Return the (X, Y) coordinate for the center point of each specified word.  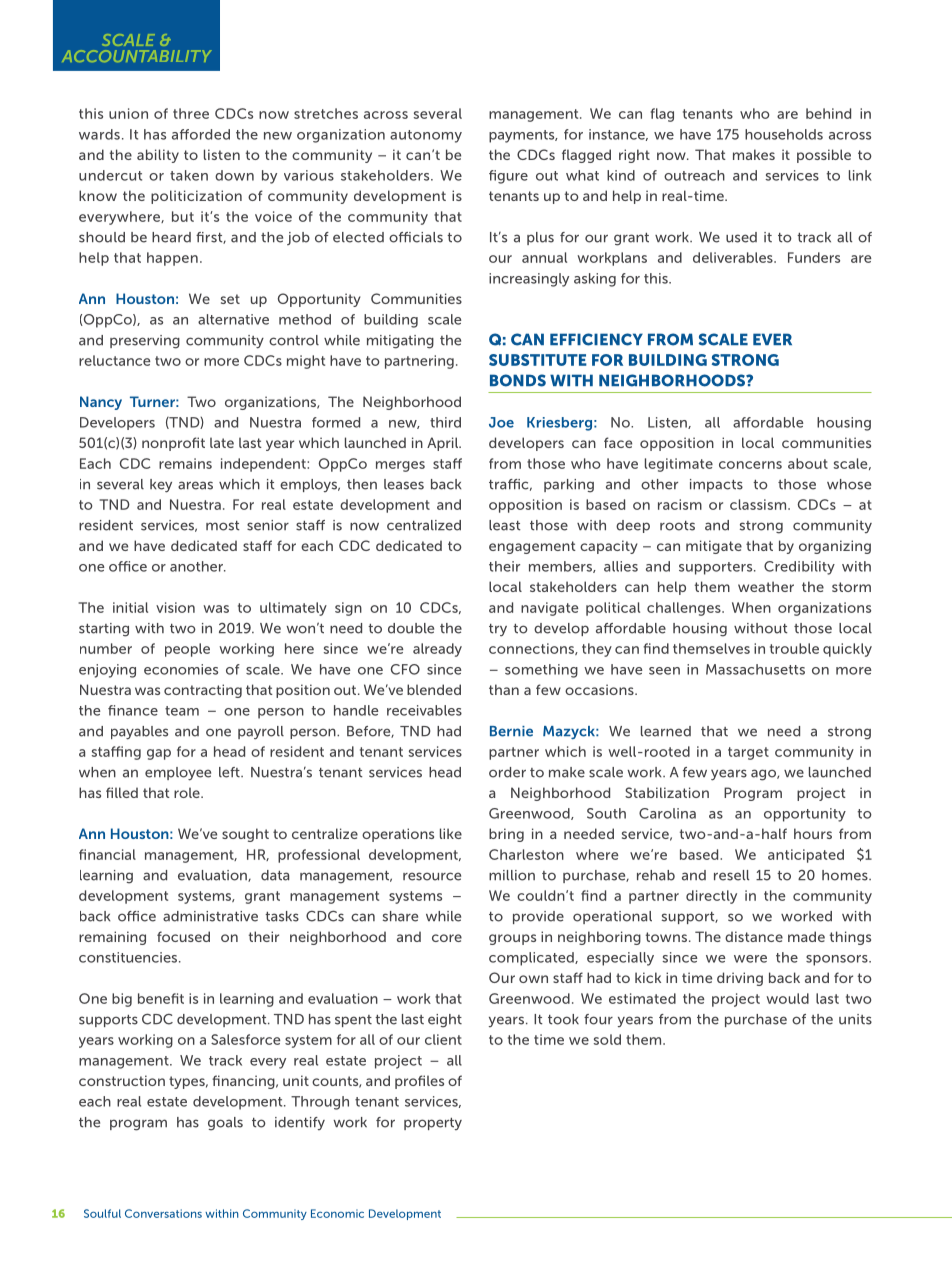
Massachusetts (755, 669)
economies (181, 669)
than (504, 689)
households (784, 134)
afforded (201, 134)
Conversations (163, 1213)
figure (508, 177)
